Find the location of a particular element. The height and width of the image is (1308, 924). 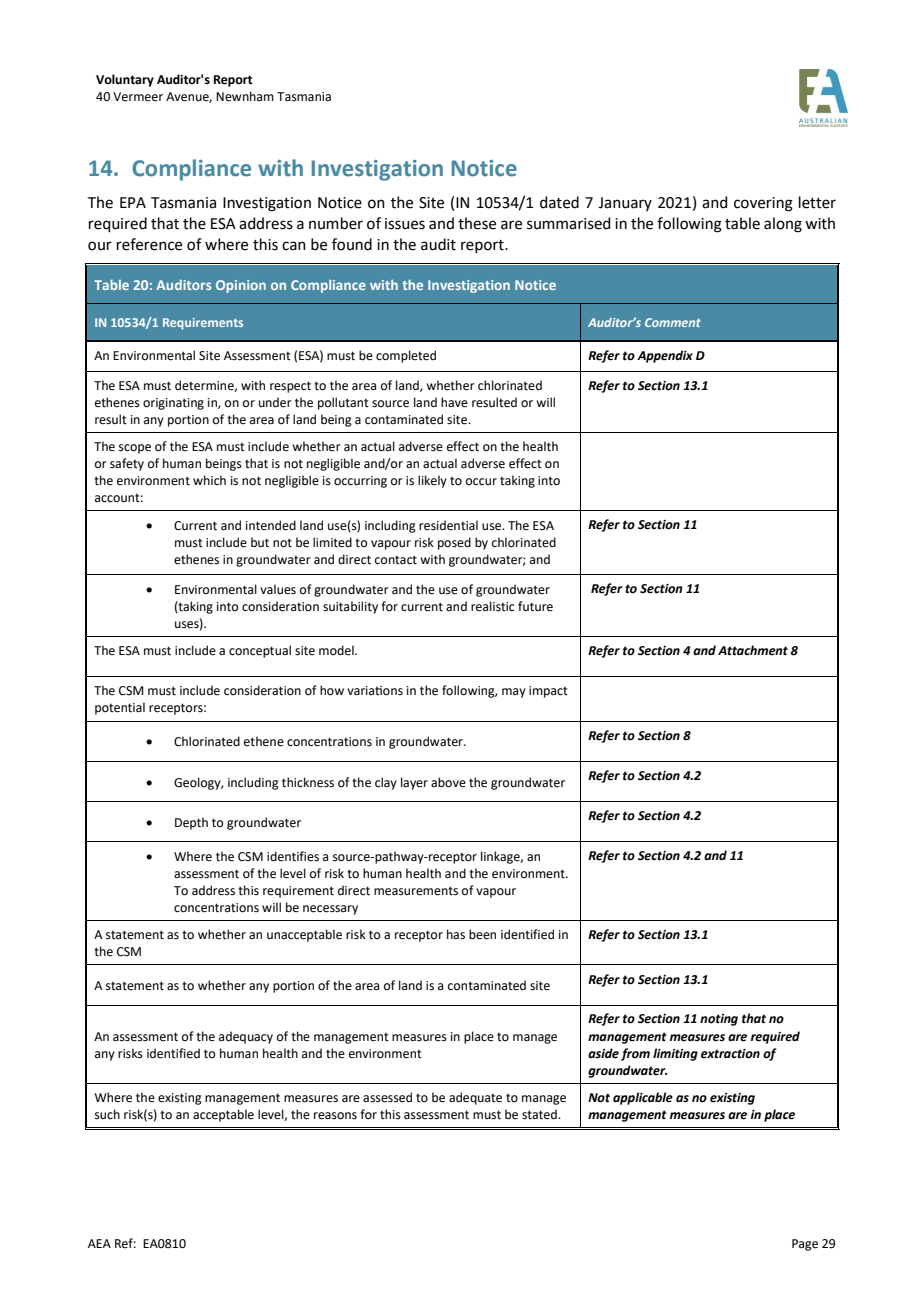

covering is located at coordinates (763, 204).
